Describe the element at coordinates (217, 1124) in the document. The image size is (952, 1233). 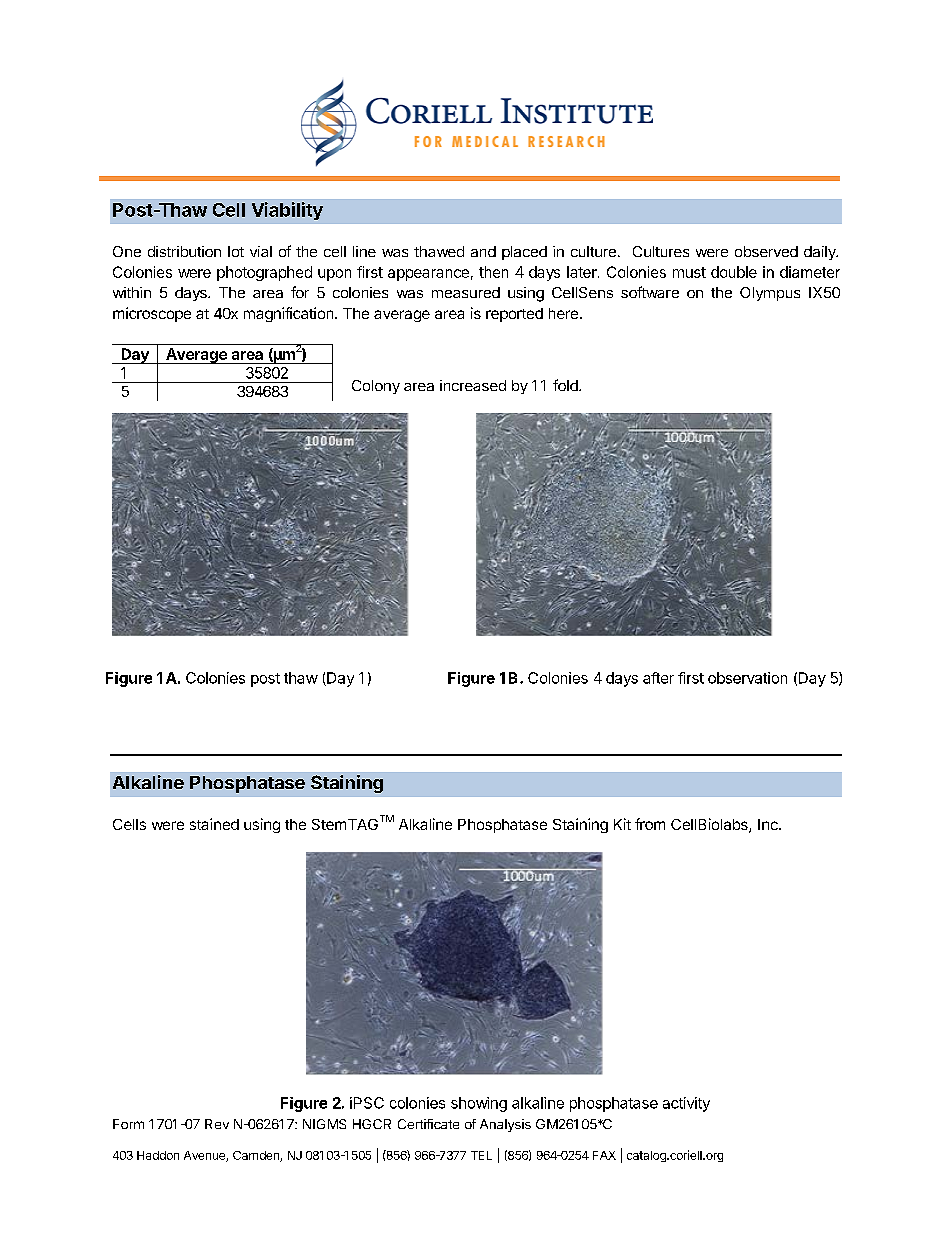
I see `Rev` at that location.
